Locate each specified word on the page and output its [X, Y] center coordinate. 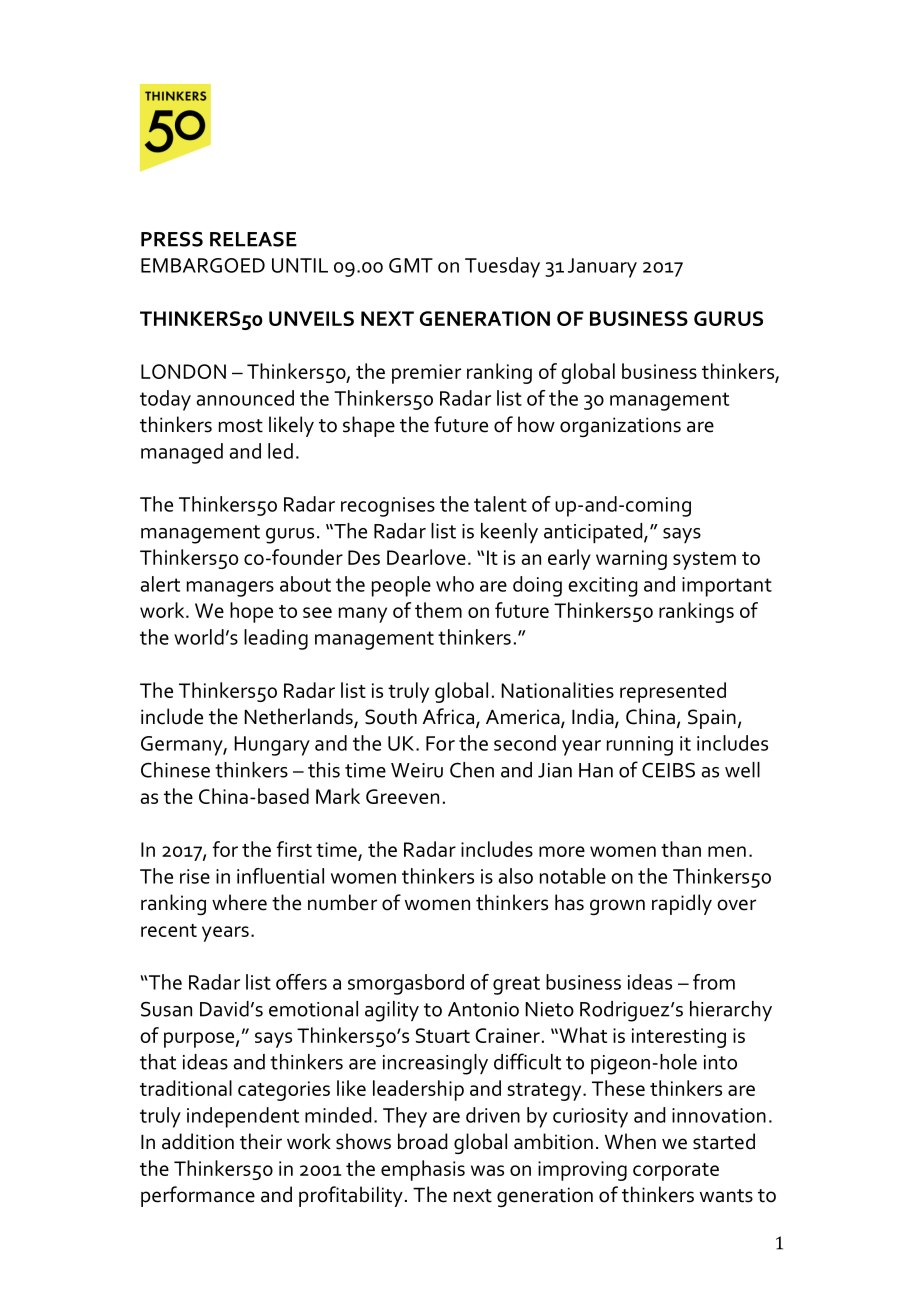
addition [198, 1141]
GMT [411, 265]
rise [195, 876]
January [602, 268]
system [704, 561]
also [515, 876]
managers [230, 589]
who [455, 584]
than [681, 849]
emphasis [423, 1170]
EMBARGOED [203, 265]
